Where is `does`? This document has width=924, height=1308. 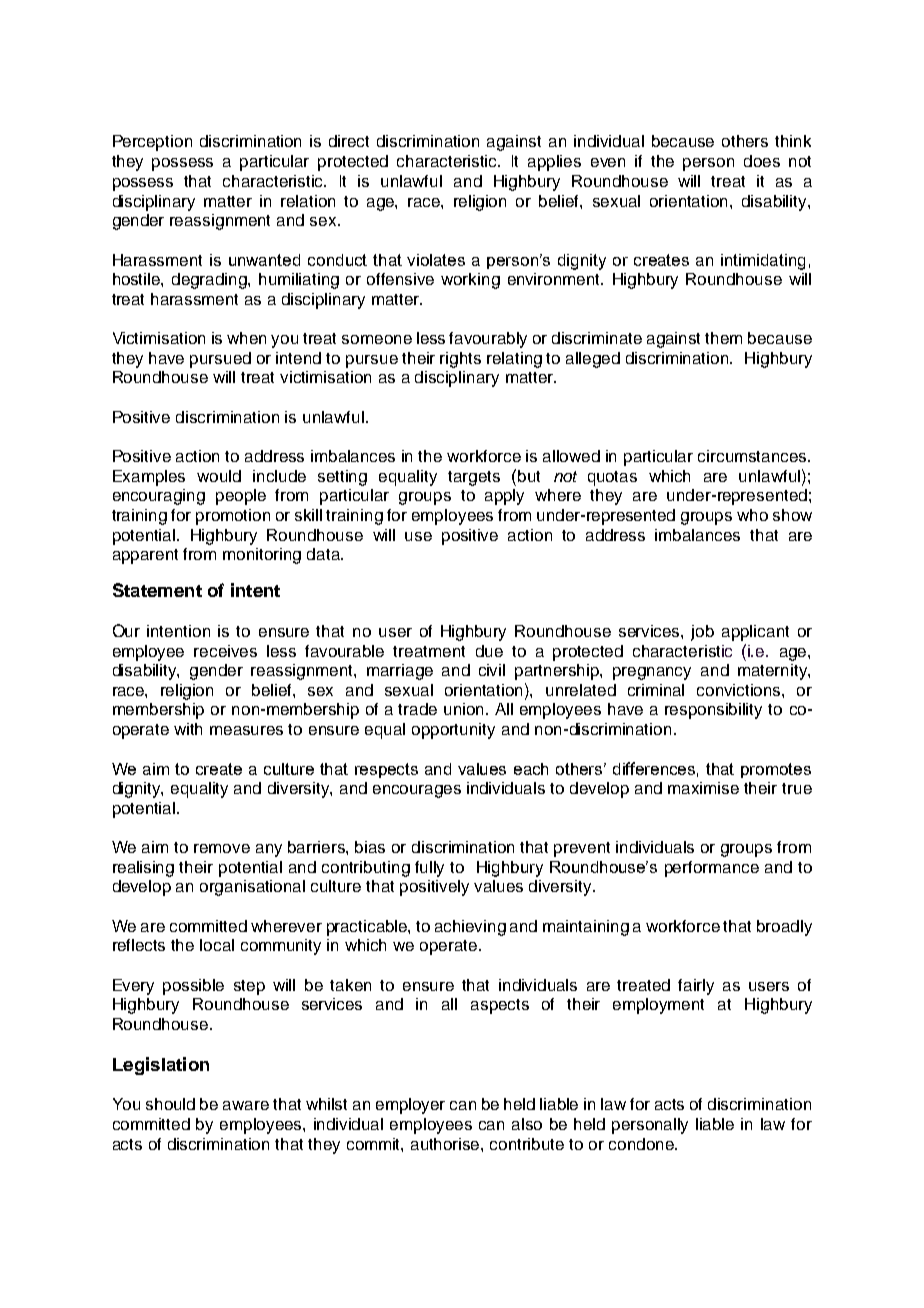 does is located at coordinates (762, 161).
